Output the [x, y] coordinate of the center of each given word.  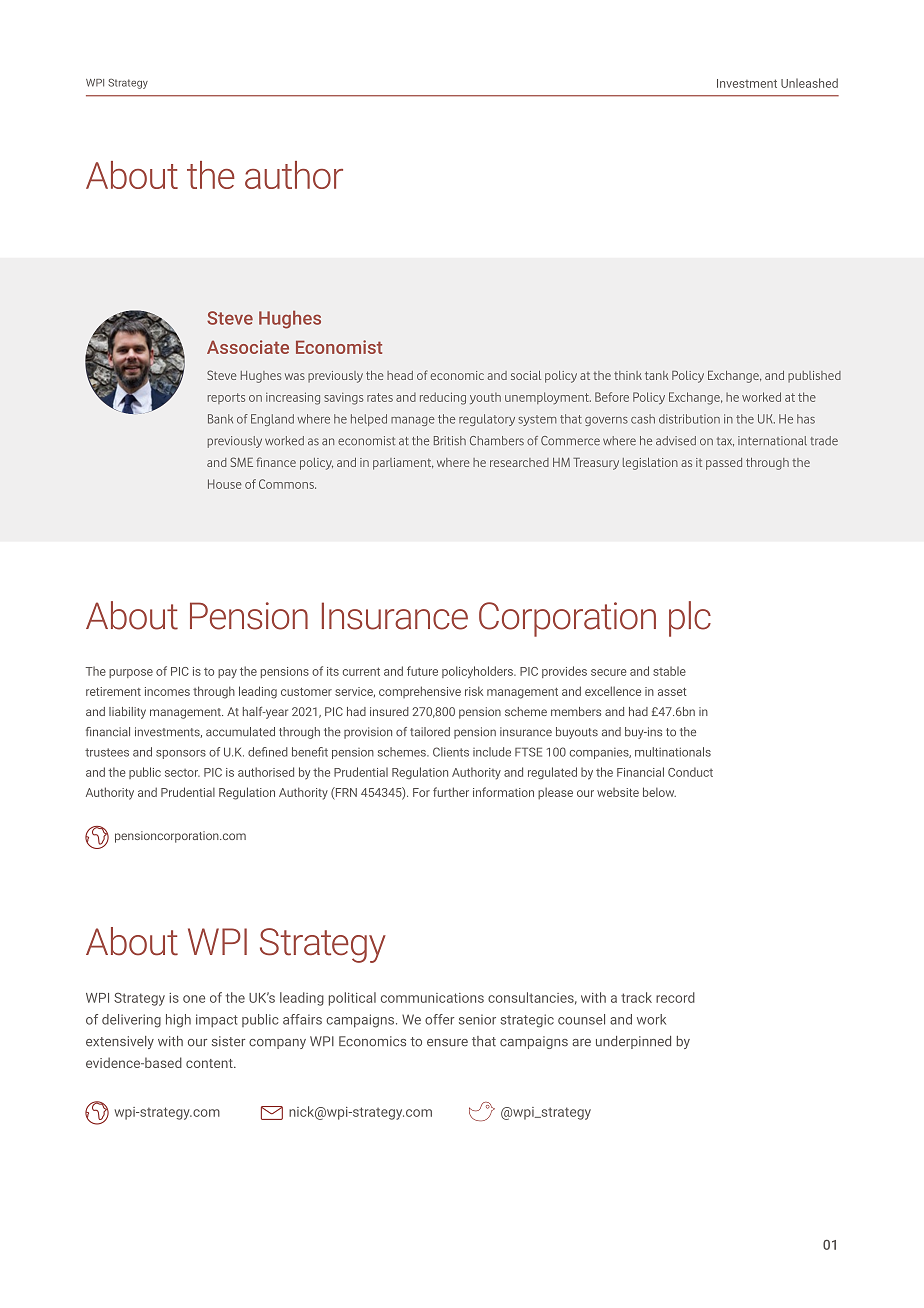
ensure [447, 1043]
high [178, 1021]
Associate [248, 347]
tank [656, 375]
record [675, 997]
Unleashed [809, 83]
